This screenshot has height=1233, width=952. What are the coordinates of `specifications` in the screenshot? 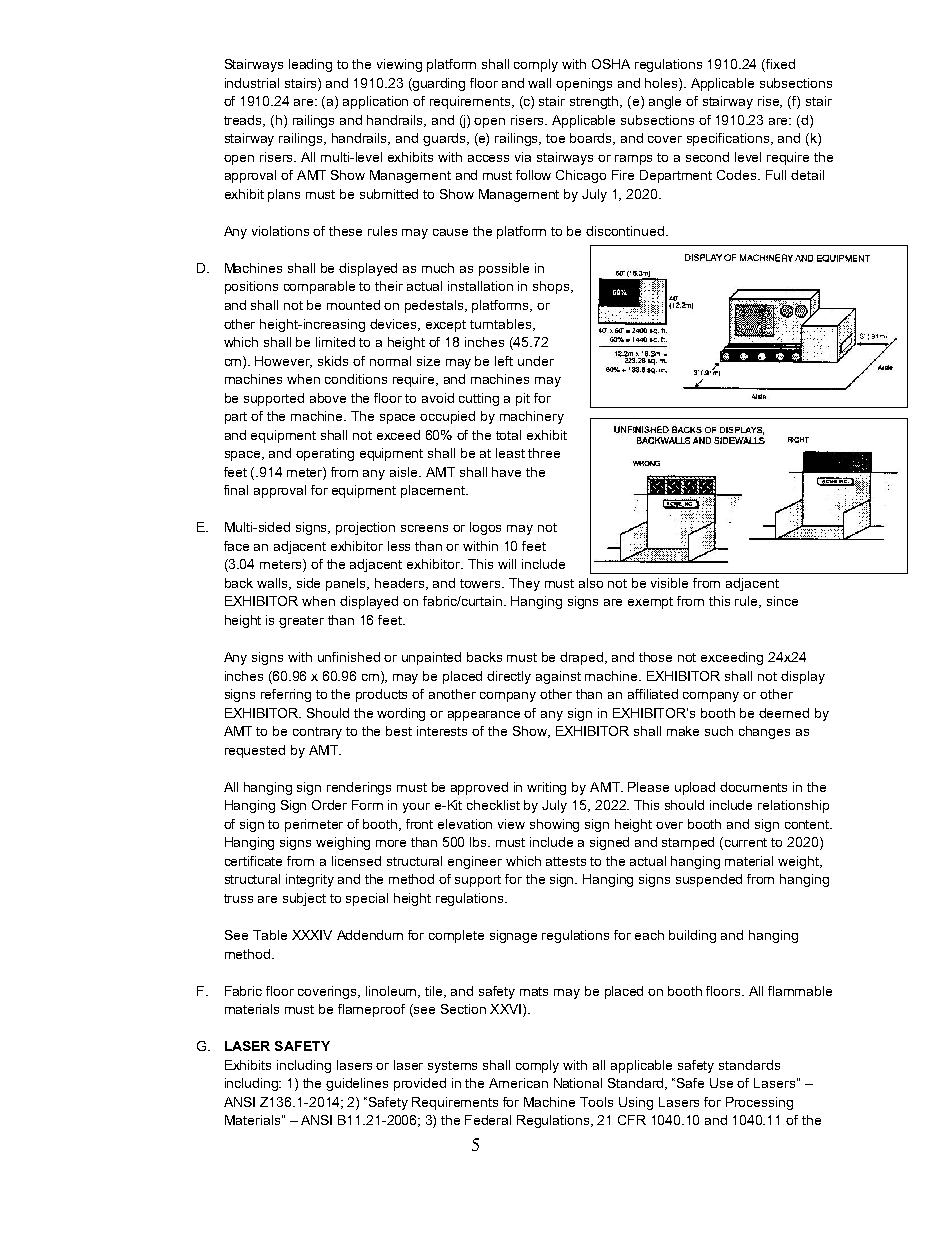 It's located at (729, 139).
